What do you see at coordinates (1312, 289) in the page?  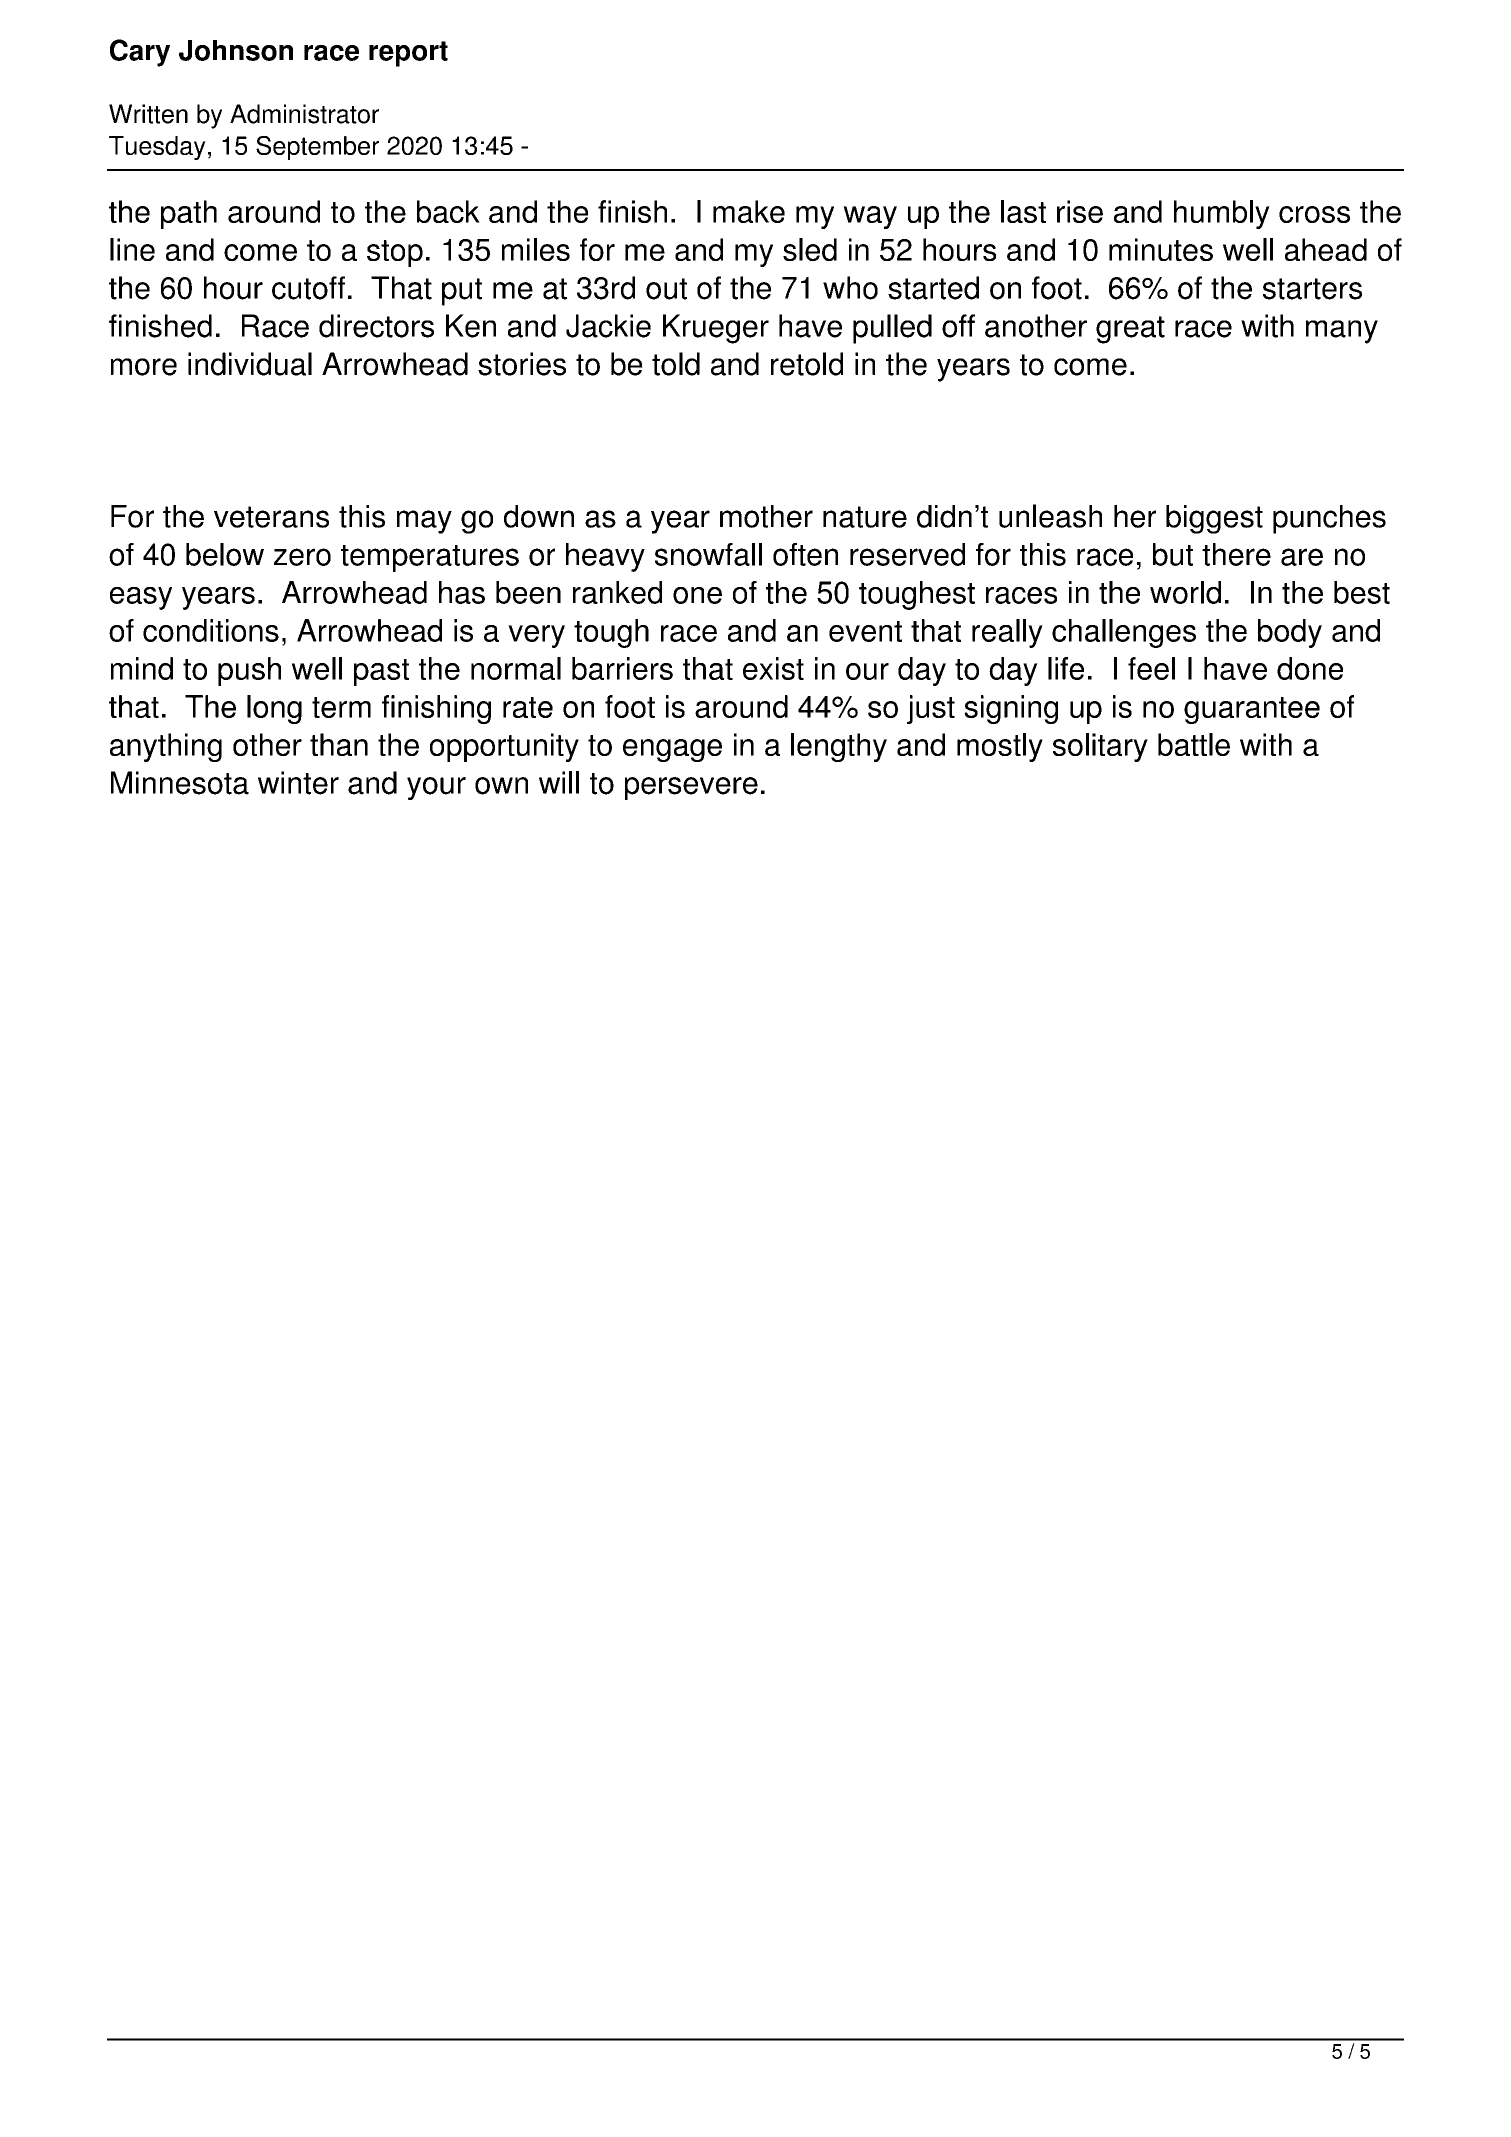 I see `starters` at bounding box center [1312, 289].
